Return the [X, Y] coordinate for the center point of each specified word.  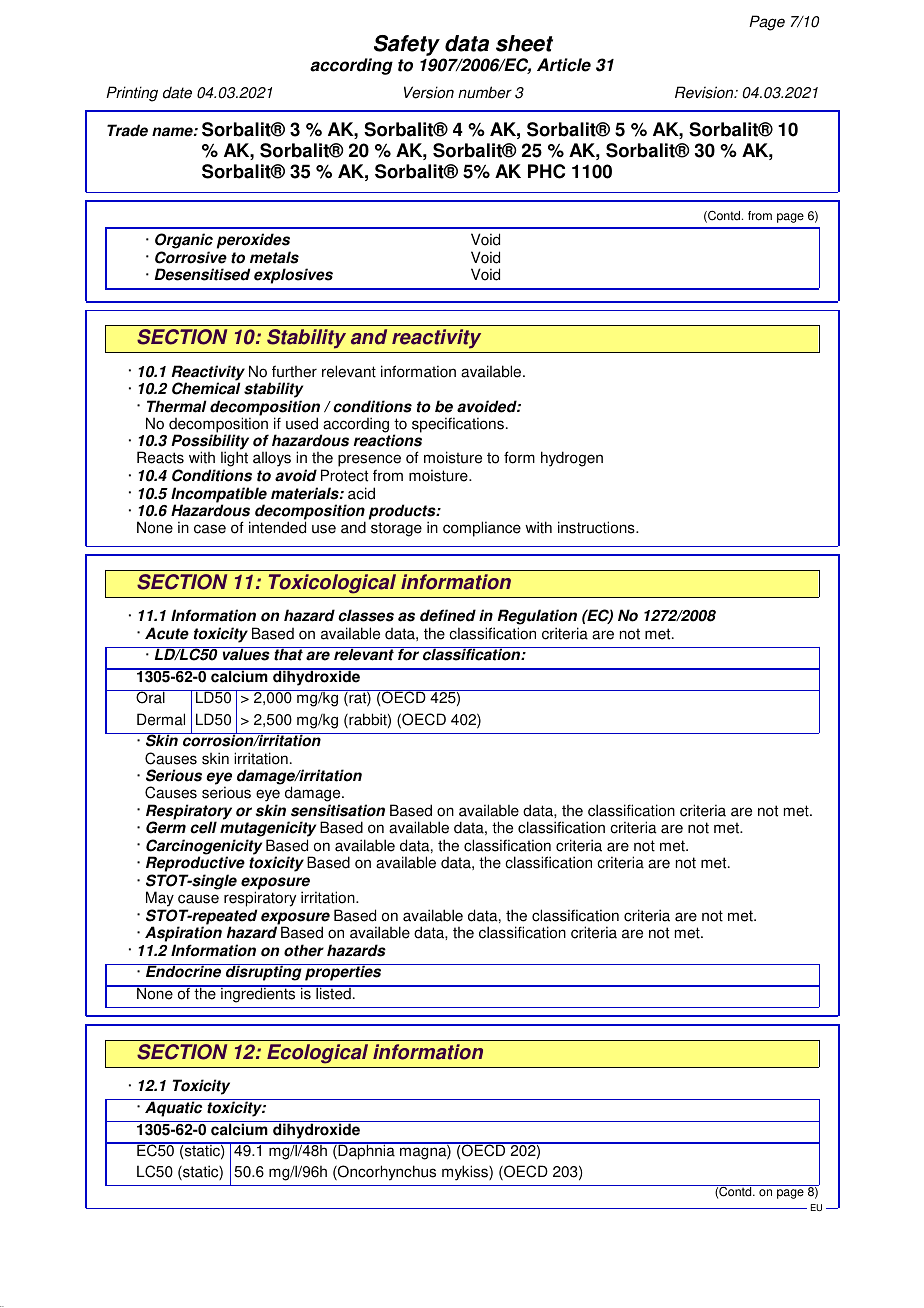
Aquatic [173, 1109]
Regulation [537, 617]
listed [333, 993]
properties [343, 972]
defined [448, 615]
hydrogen [572, 459]
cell [203, 827]
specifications [458, 425]
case [210, 529]
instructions [597, 527]
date [177, 92]
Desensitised [202, 274]
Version [429, 92]
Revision [705, 92]
